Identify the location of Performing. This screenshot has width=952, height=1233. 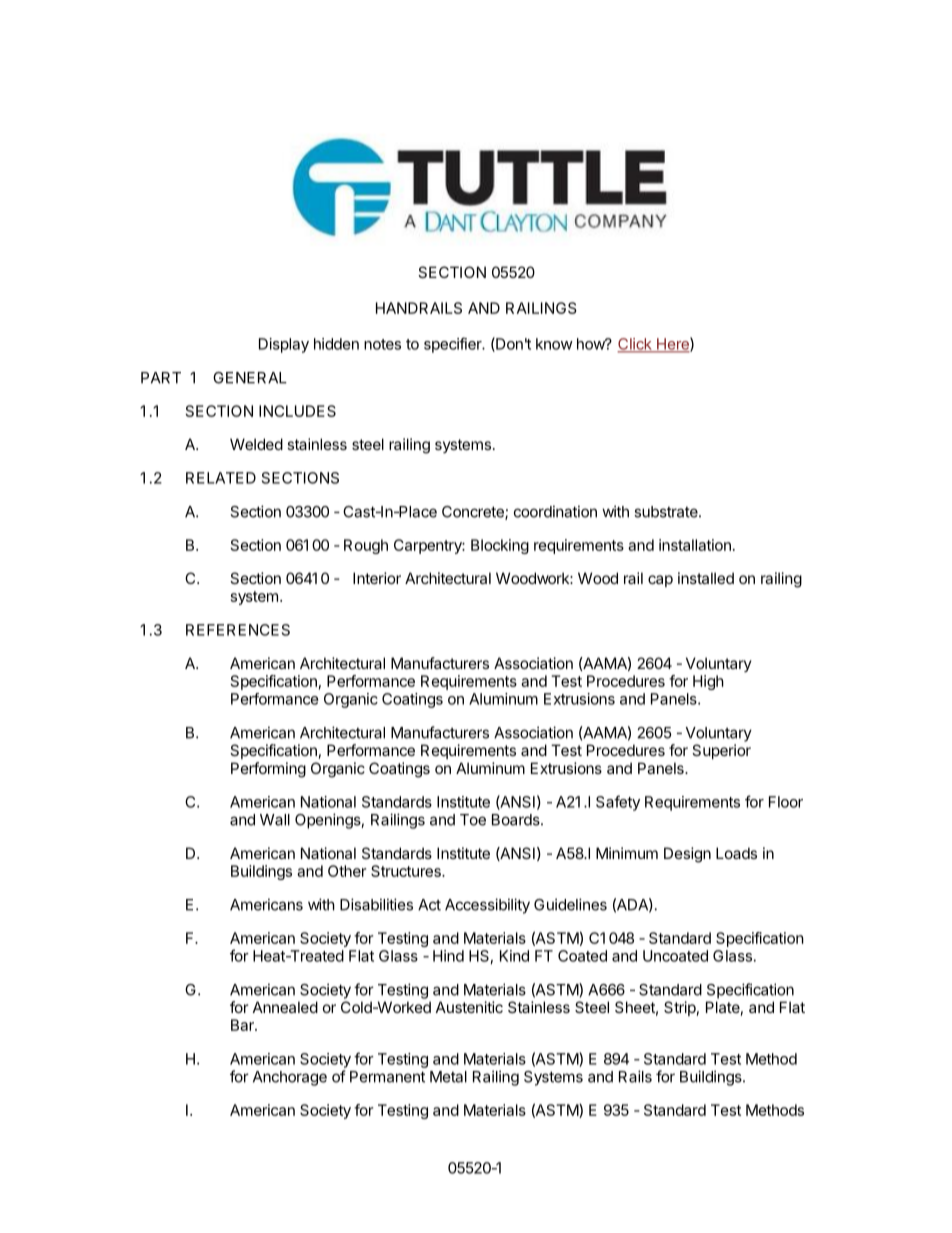
(268, 770).
